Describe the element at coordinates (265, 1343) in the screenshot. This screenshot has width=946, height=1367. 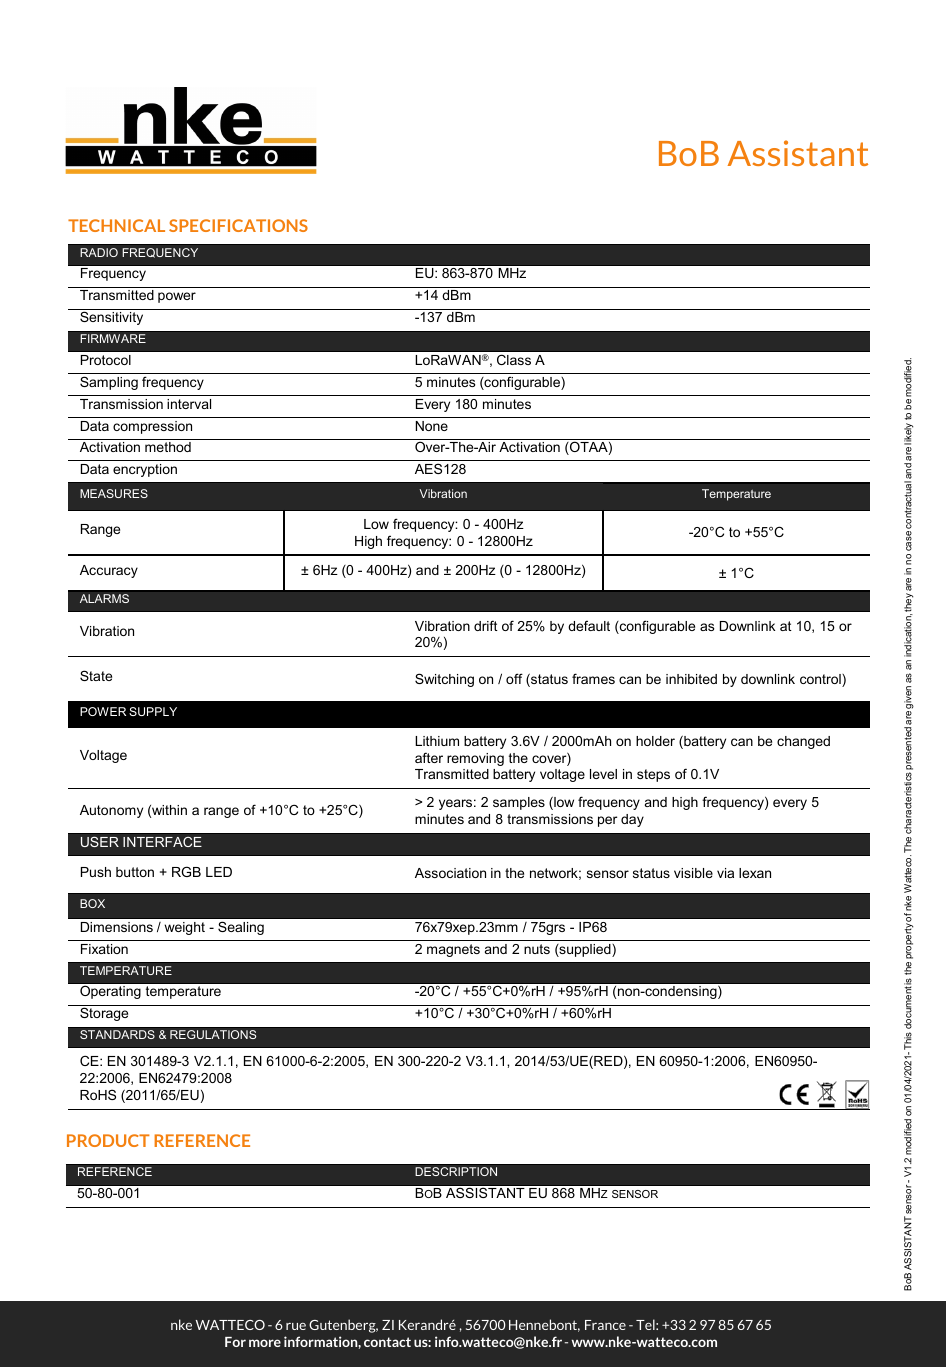
I see `more` at that location.
